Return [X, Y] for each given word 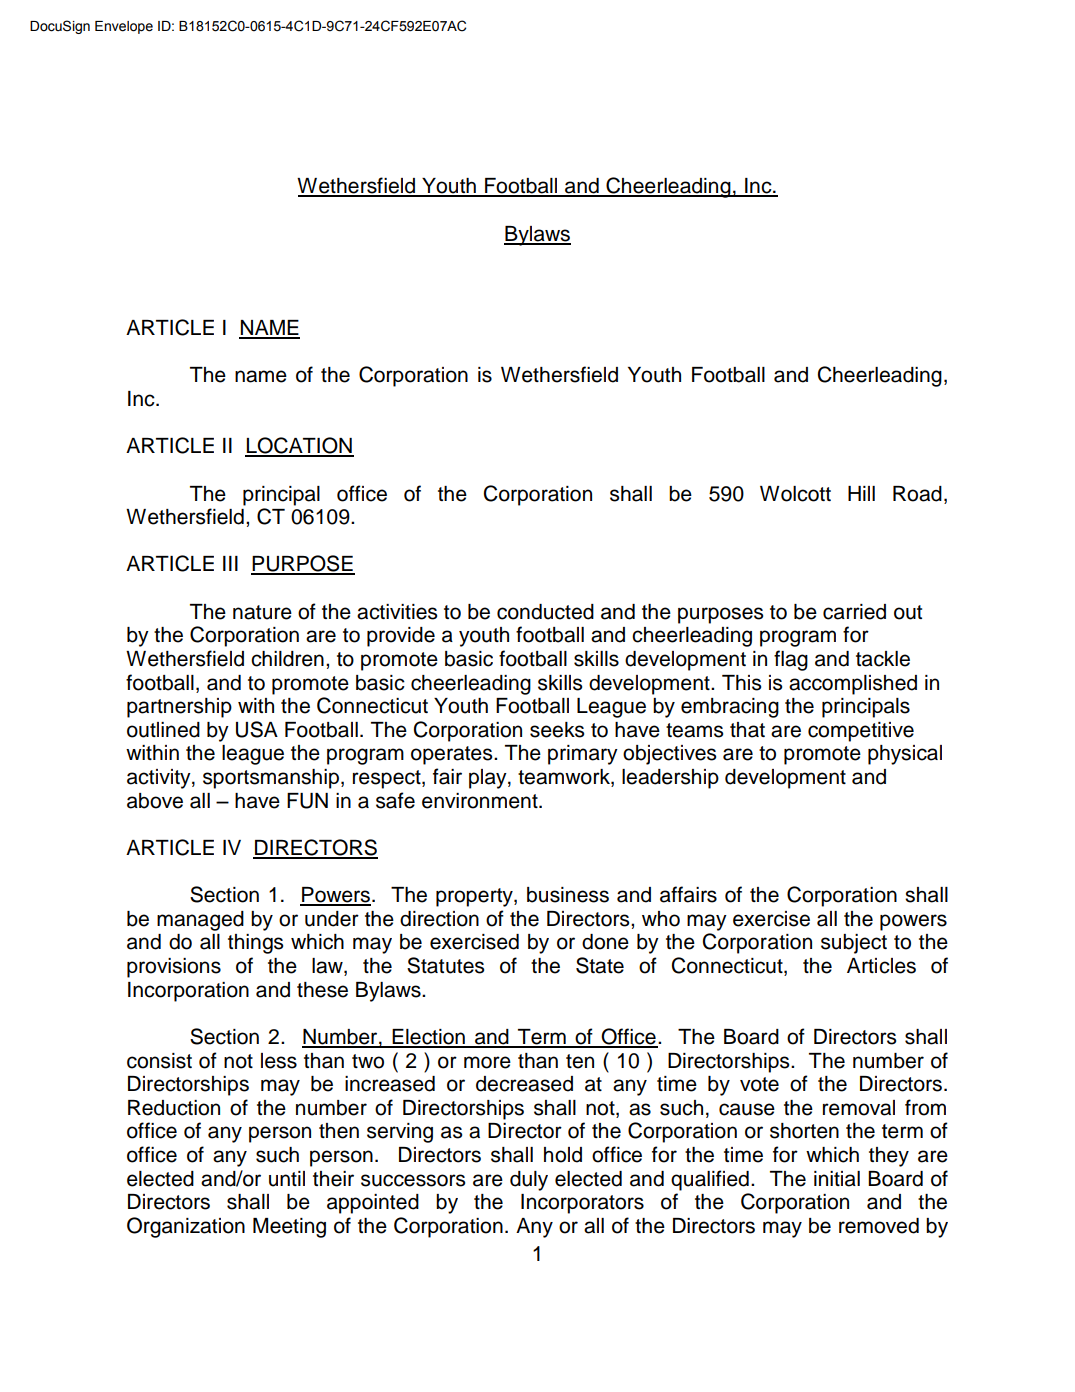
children [287, 659]
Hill [861, 493]
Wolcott [795, 494]
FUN [307, 801]
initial [837, 1179]
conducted [545, 612]
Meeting [289, 1228]
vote [759, 1084]
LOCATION [299, 446]
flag [791, 660]
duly [529, 1181]
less [279, 1061]
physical [905, 755]
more [487, 1062]
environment [481, 801]
